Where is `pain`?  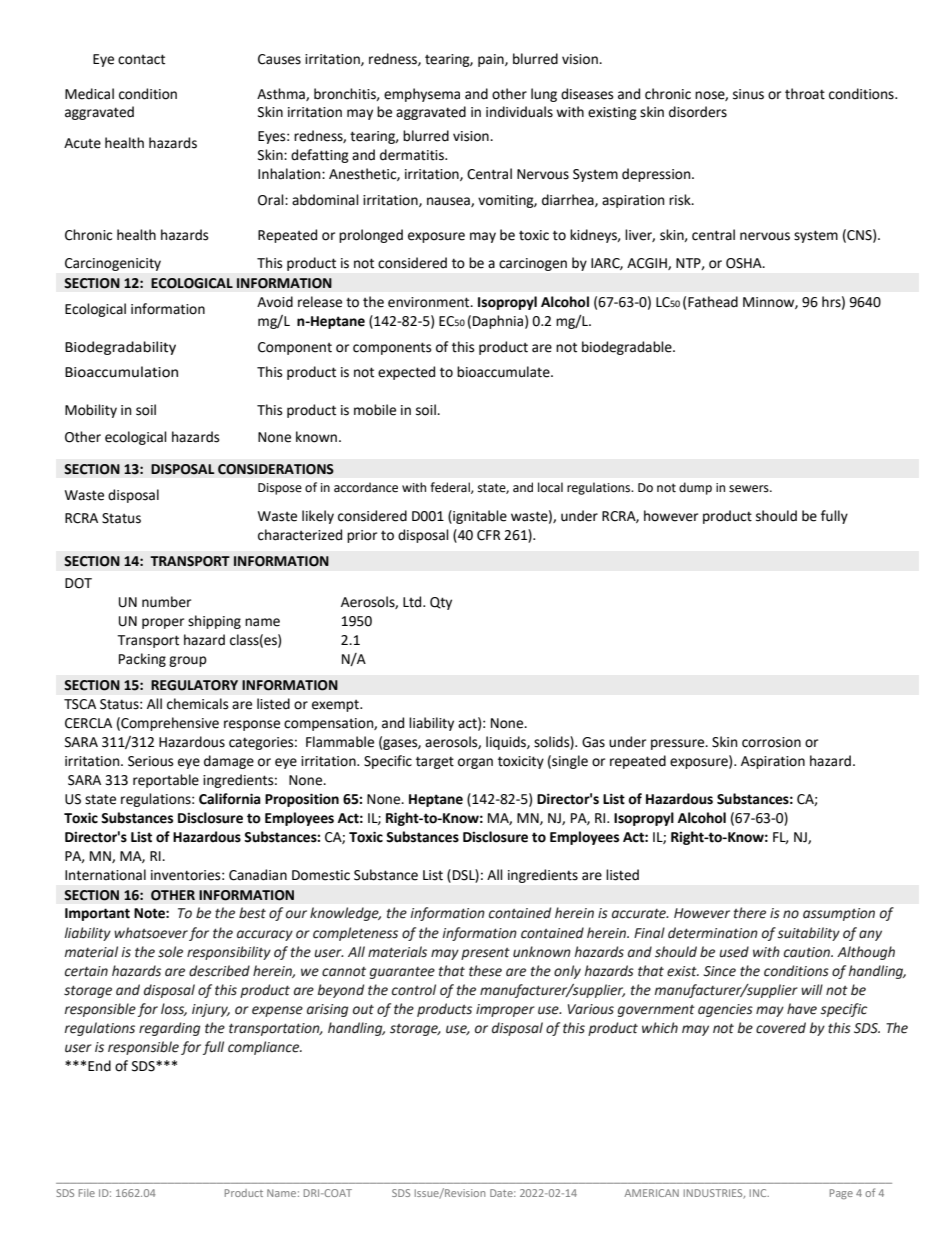 pain is located at coordinates (492, 60).
